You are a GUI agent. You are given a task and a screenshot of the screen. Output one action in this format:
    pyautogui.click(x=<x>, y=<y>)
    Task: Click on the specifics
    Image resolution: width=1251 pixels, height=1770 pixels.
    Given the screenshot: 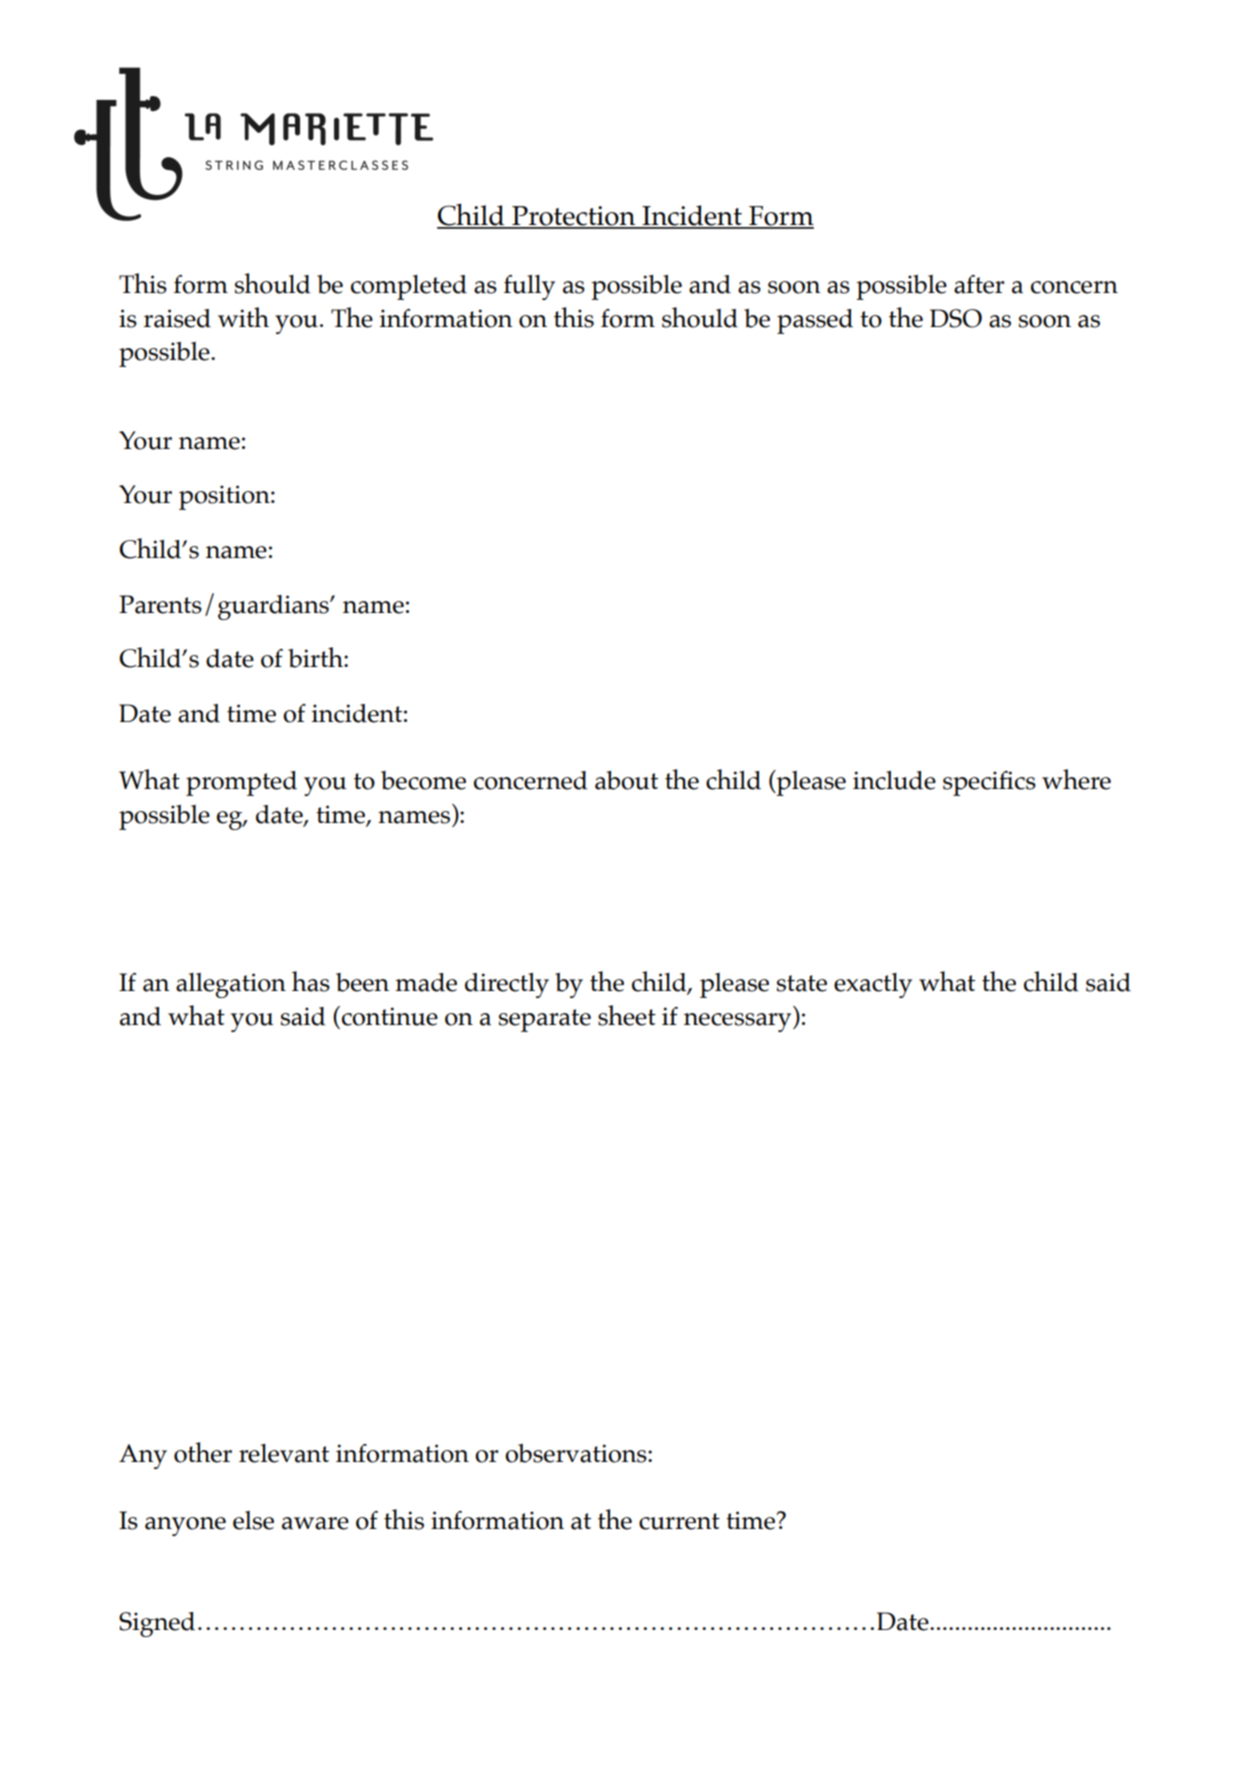 What is the action you would take?
    pyautogui.click(x=989, y=783)
